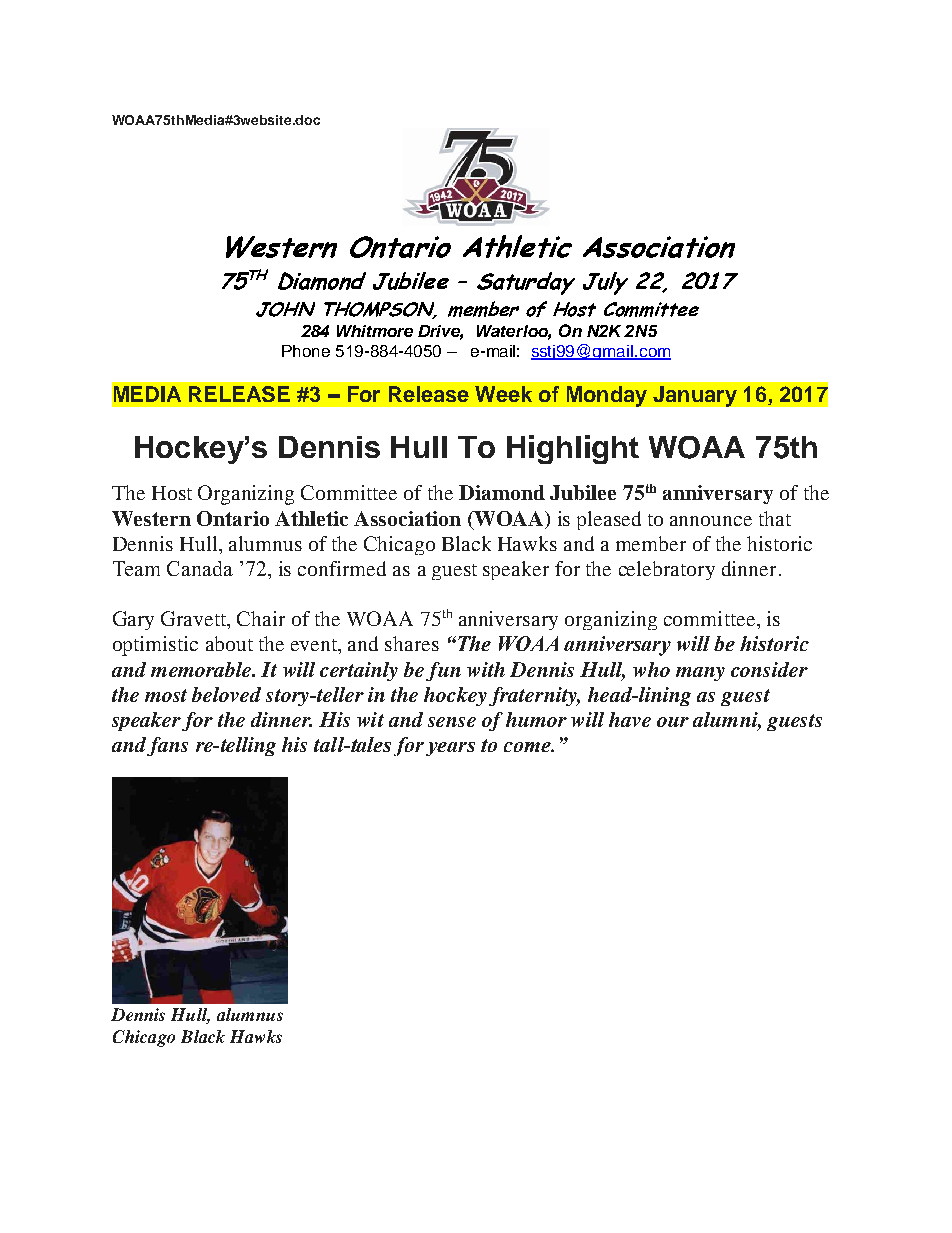 The image size is (952, 1233). What do you see at coordinates (711, 521) in the page?
I see `announce` at bounding box center [711, 521].
